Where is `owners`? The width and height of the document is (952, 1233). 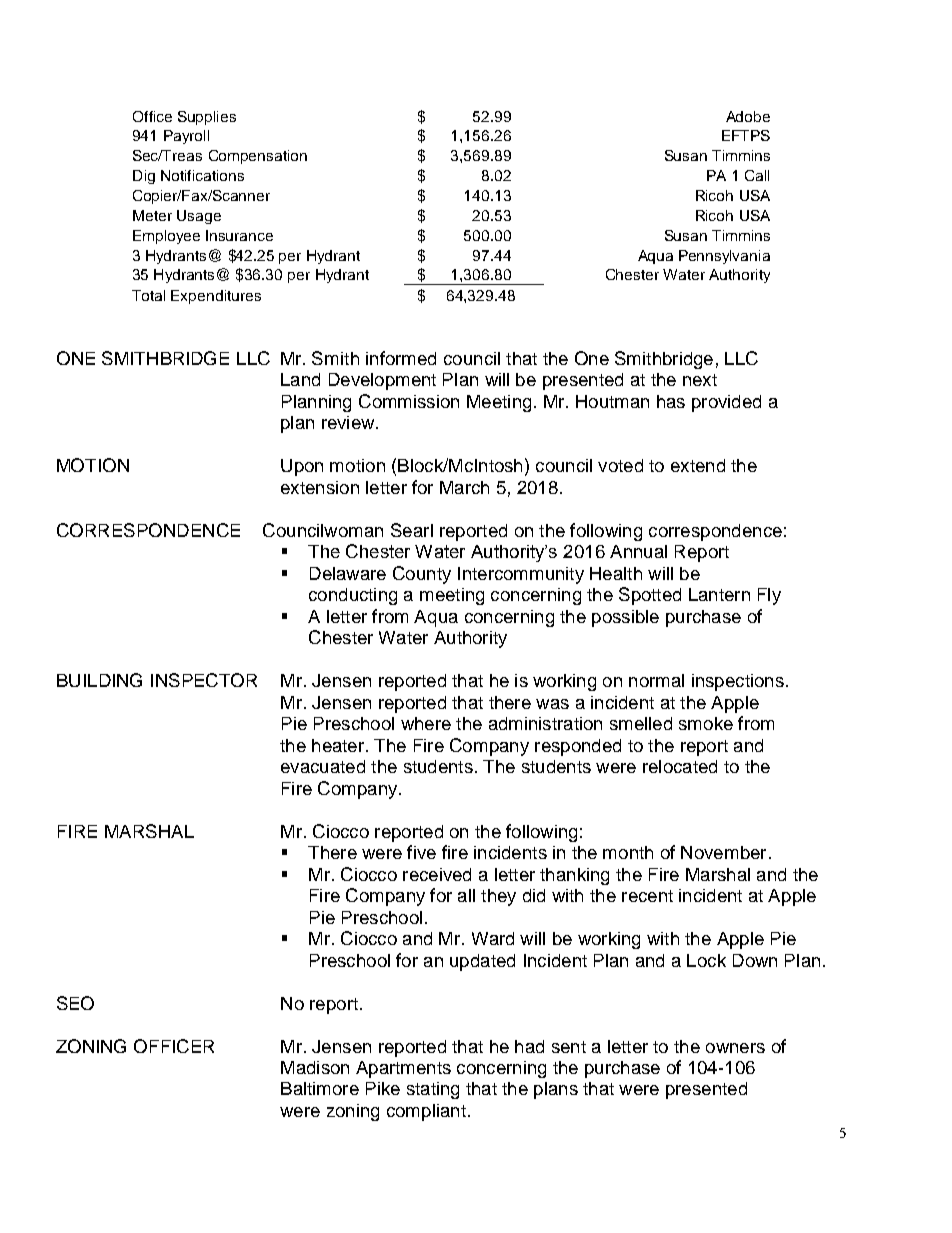
owners is located at coordinates (735, 1048).
